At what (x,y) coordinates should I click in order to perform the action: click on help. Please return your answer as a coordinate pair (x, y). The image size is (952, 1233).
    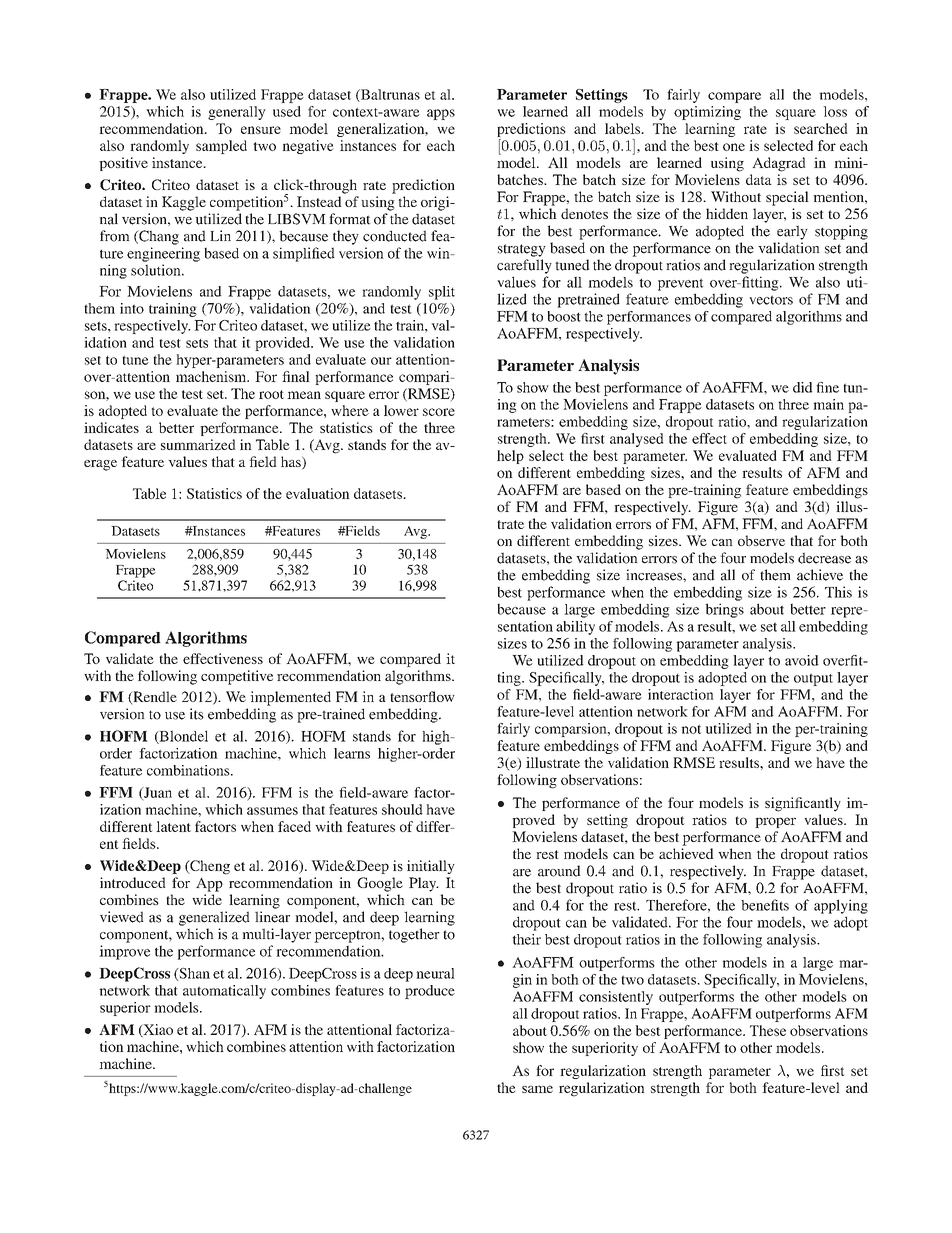
    Looking at the image, I should click on (510, 457).
